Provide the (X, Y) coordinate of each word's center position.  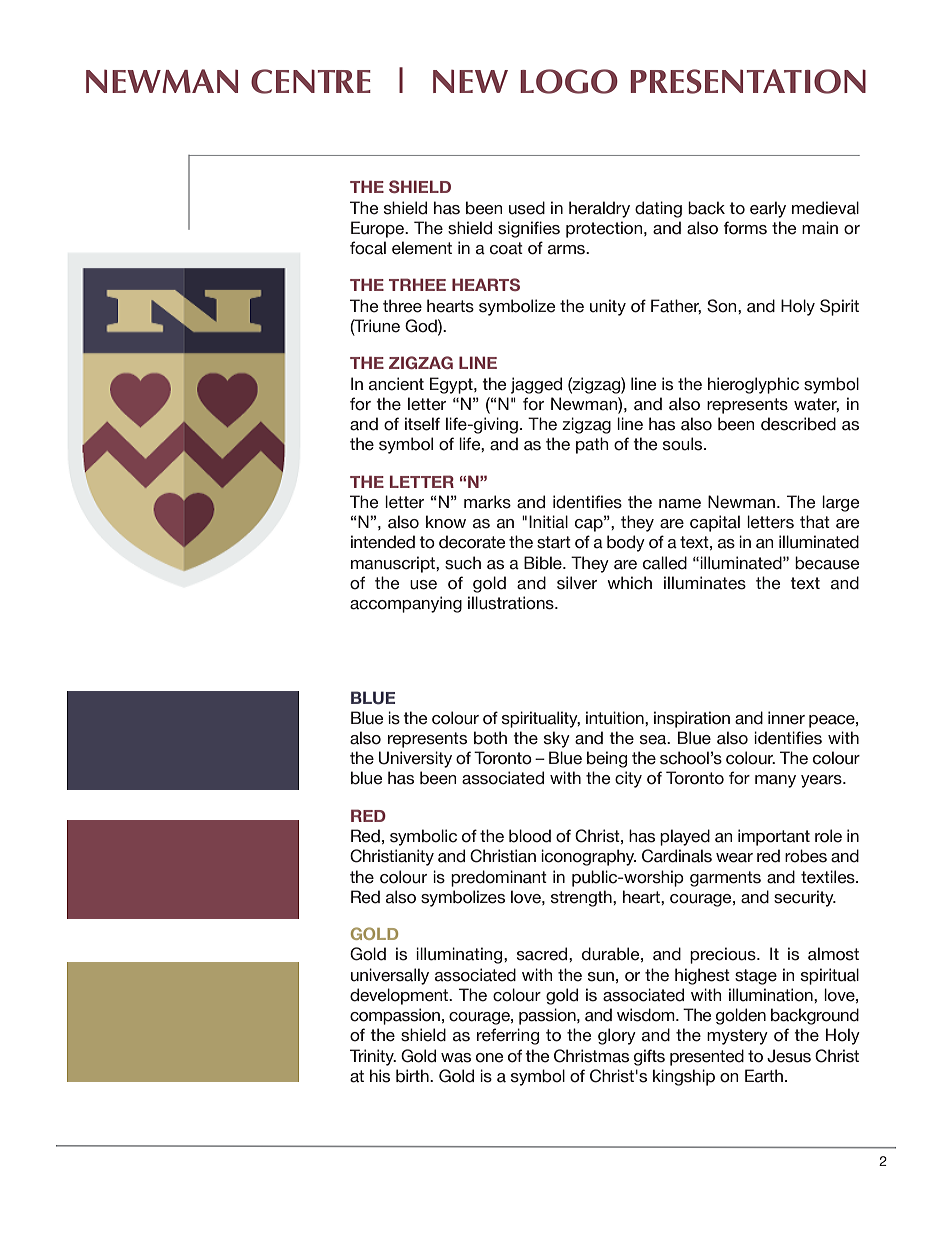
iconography (588, 857)
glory (617, 1036)
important (774, 837)
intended (383, 542)
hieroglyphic (753, 385)
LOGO (569, 81)
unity (608, 307)
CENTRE (311, 81)
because (827, 563)
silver (577, 583)
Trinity (373, 1057)
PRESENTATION (748, 81)
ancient (396, 384)
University (415, 759)
